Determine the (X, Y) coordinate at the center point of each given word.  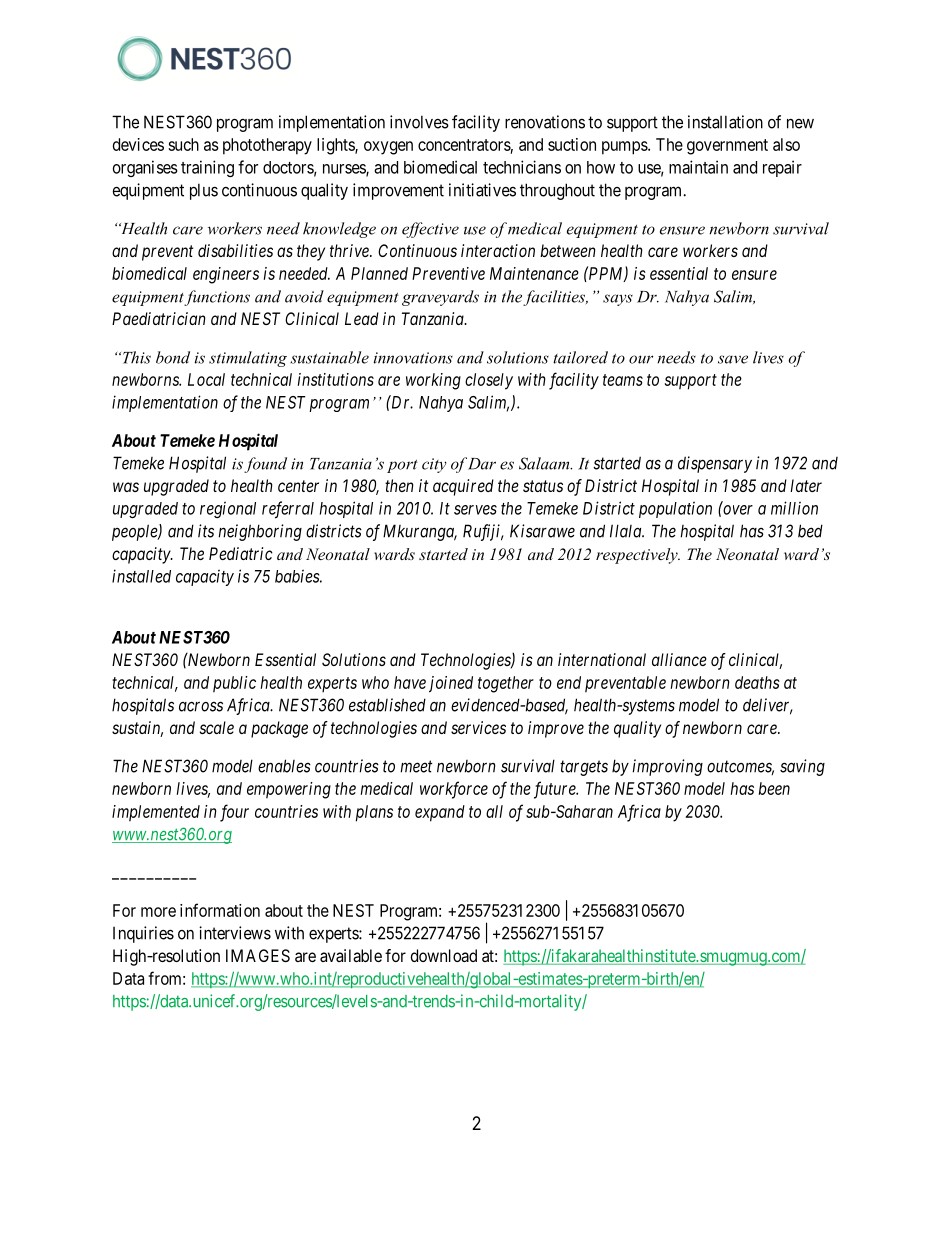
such (183, 144)
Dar (482, 464)
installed (141, 576)
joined (451, 684)
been (774, 788)
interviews (235, 933)
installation (725, 122)
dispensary (715, 464)
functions (217, 298)
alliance (679, 659)
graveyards (440, 298)
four (234, 813)
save (733, 359)
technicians (522, 167)
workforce (454, 790)
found (265, 465)
